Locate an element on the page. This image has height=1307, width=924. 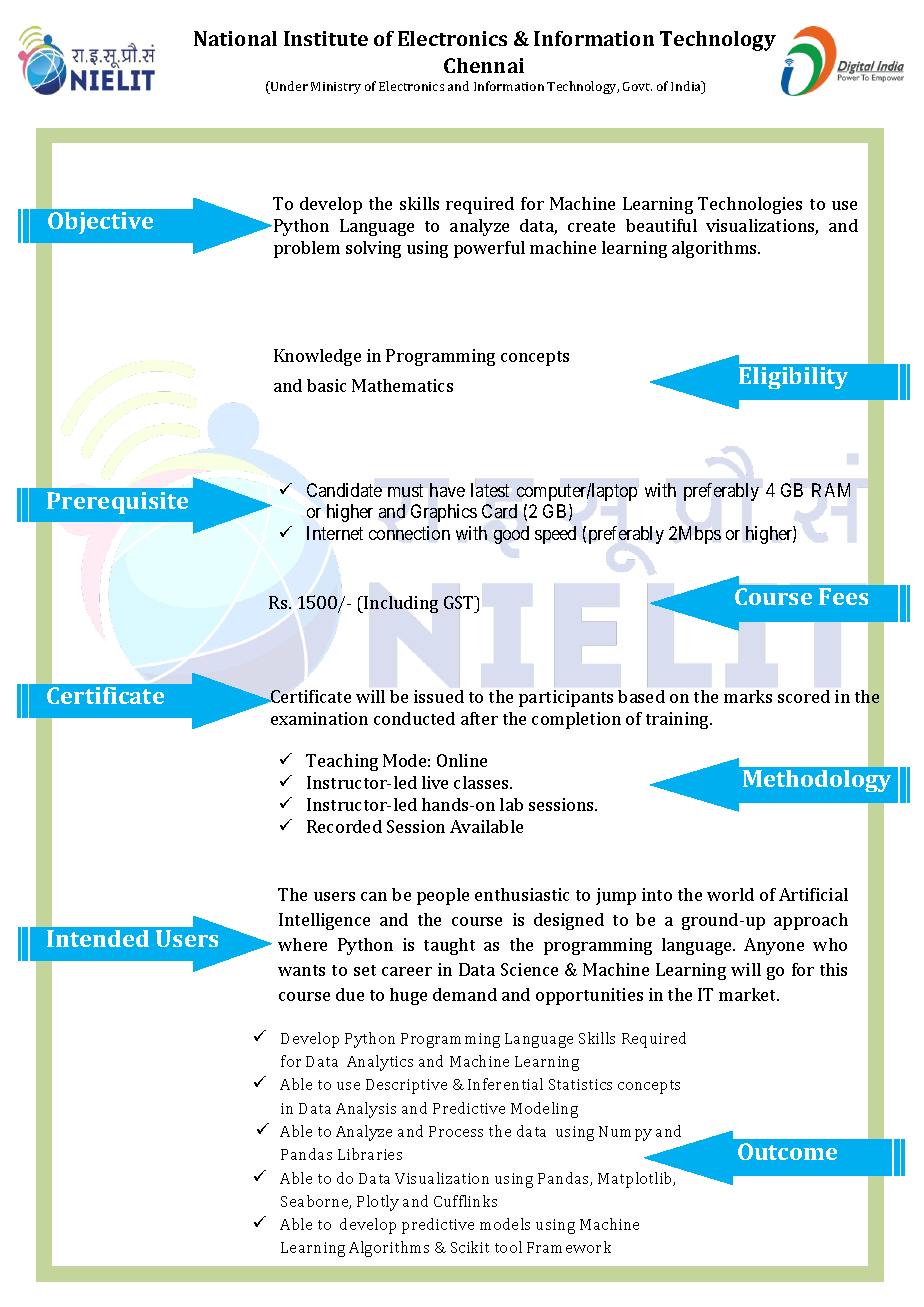
marks is located at coordinates (748, 696).
